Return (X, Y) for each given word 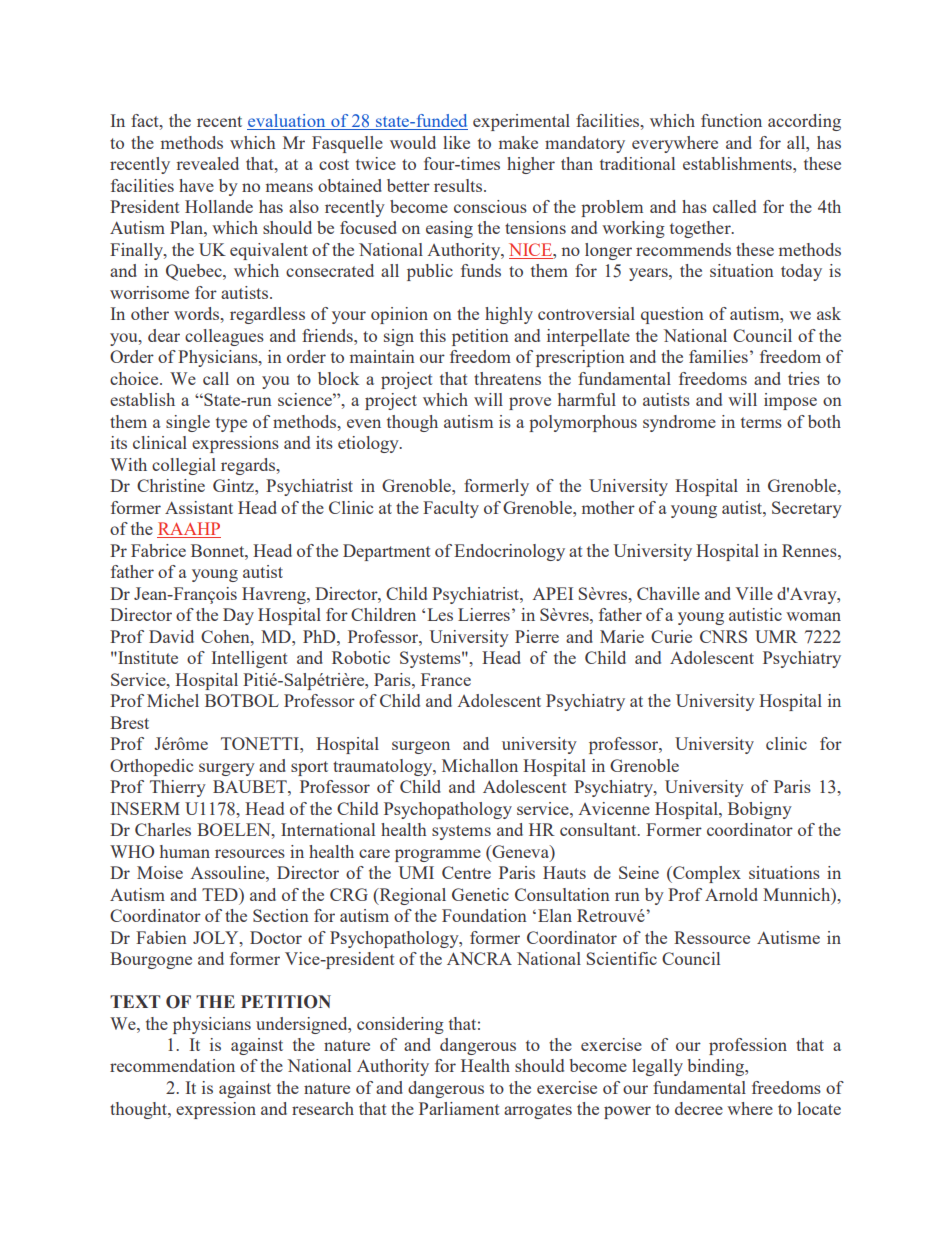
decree (699, 1108)
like (456, 142)
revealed (207, 163)
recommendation (172, 1065)
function (731, 120)
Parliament (459, 1108)
